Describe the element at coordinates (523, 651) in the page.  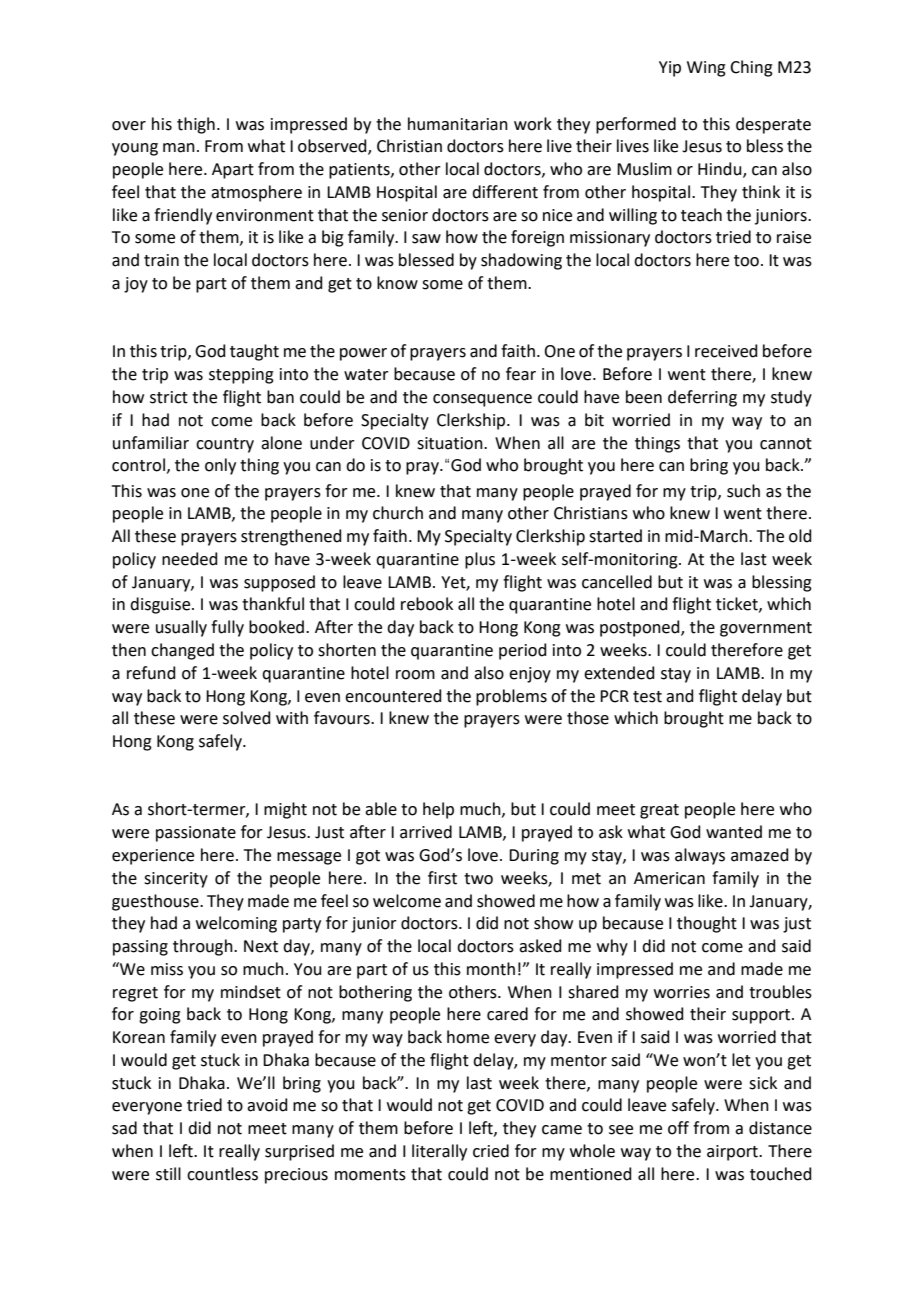
I see `period` at that location.
